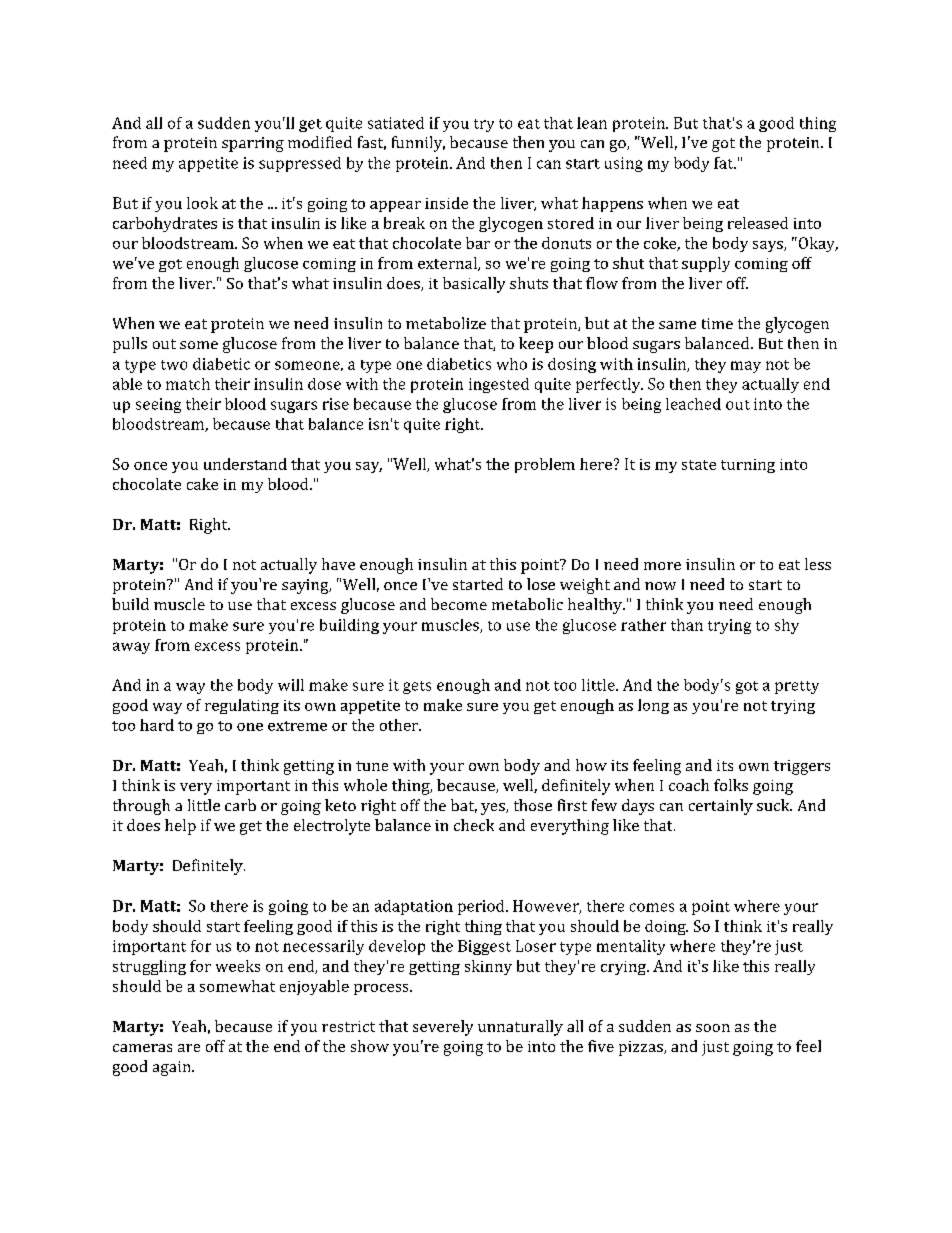  Describe the element at coordinates (188, 384) in the screenshot. I see `match` at that location.
